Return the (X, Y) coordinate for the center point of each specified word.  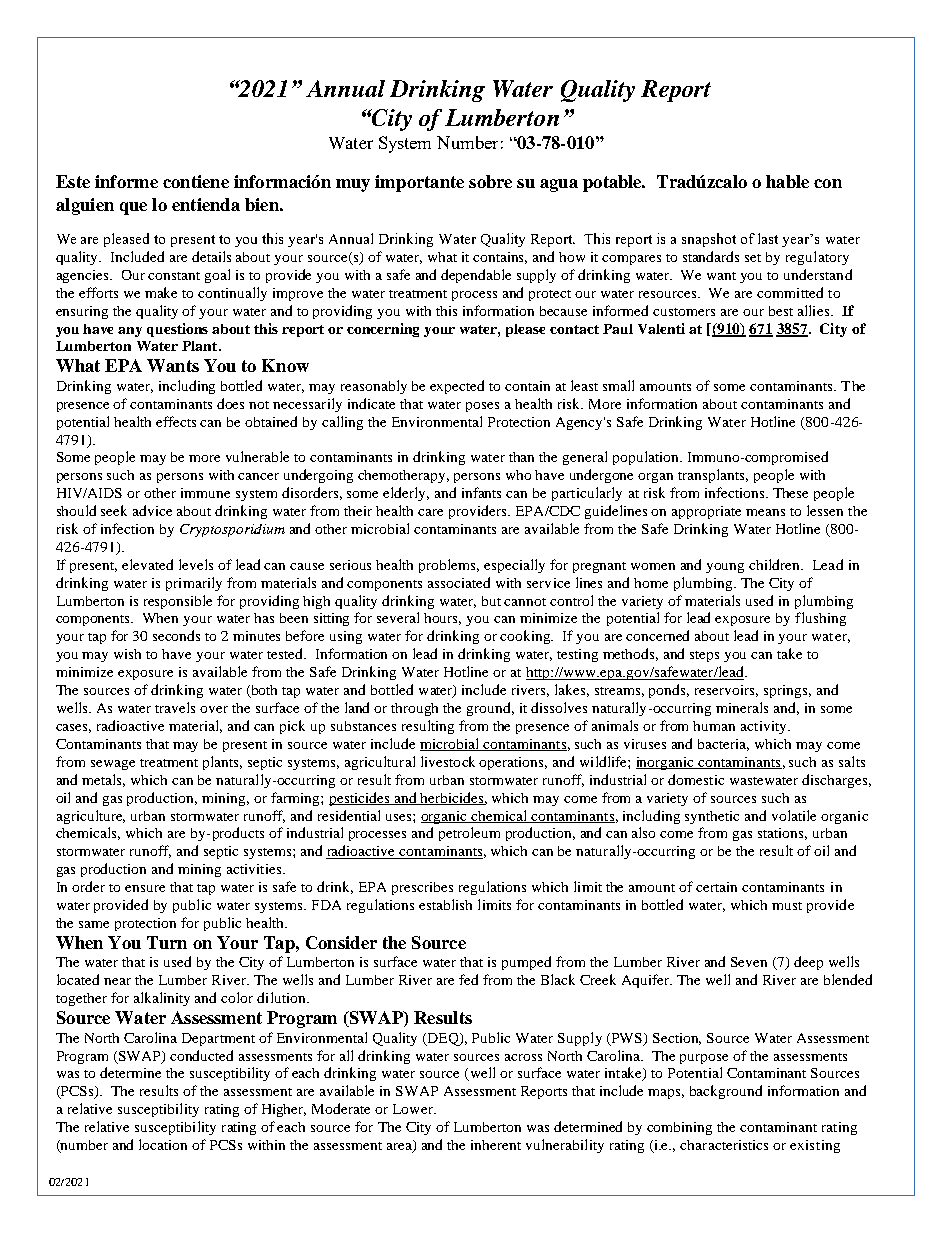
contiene (196, 181)
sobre (490, 181)
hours (442, 619)
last (768, 238)
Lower (414, 1109)
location (163, 1144)
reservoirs (726, 691)
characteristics (724, 1145)
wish (127, 654)
